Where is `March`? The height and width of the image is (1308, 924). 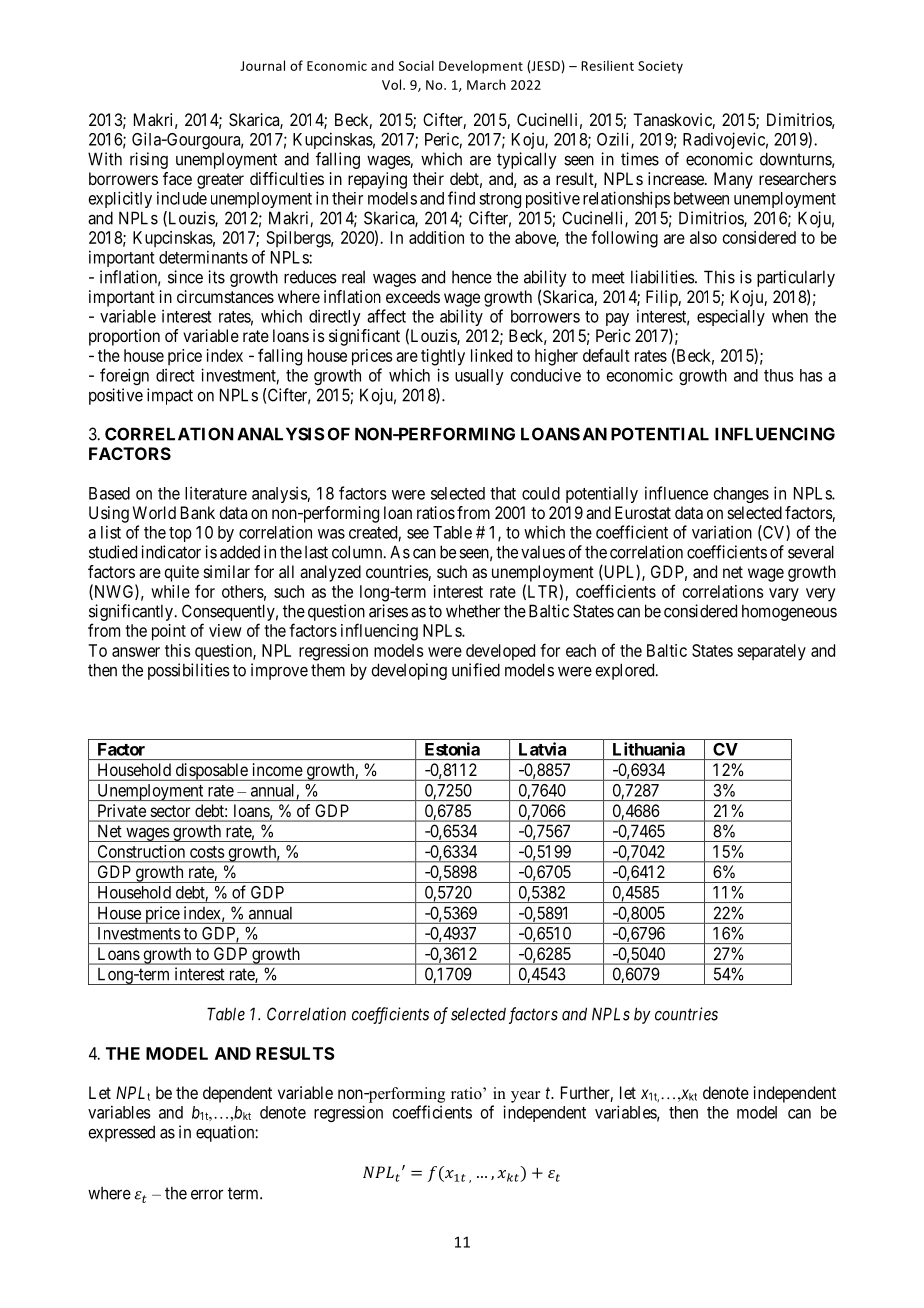 March is located at coordinates (486, 84).
